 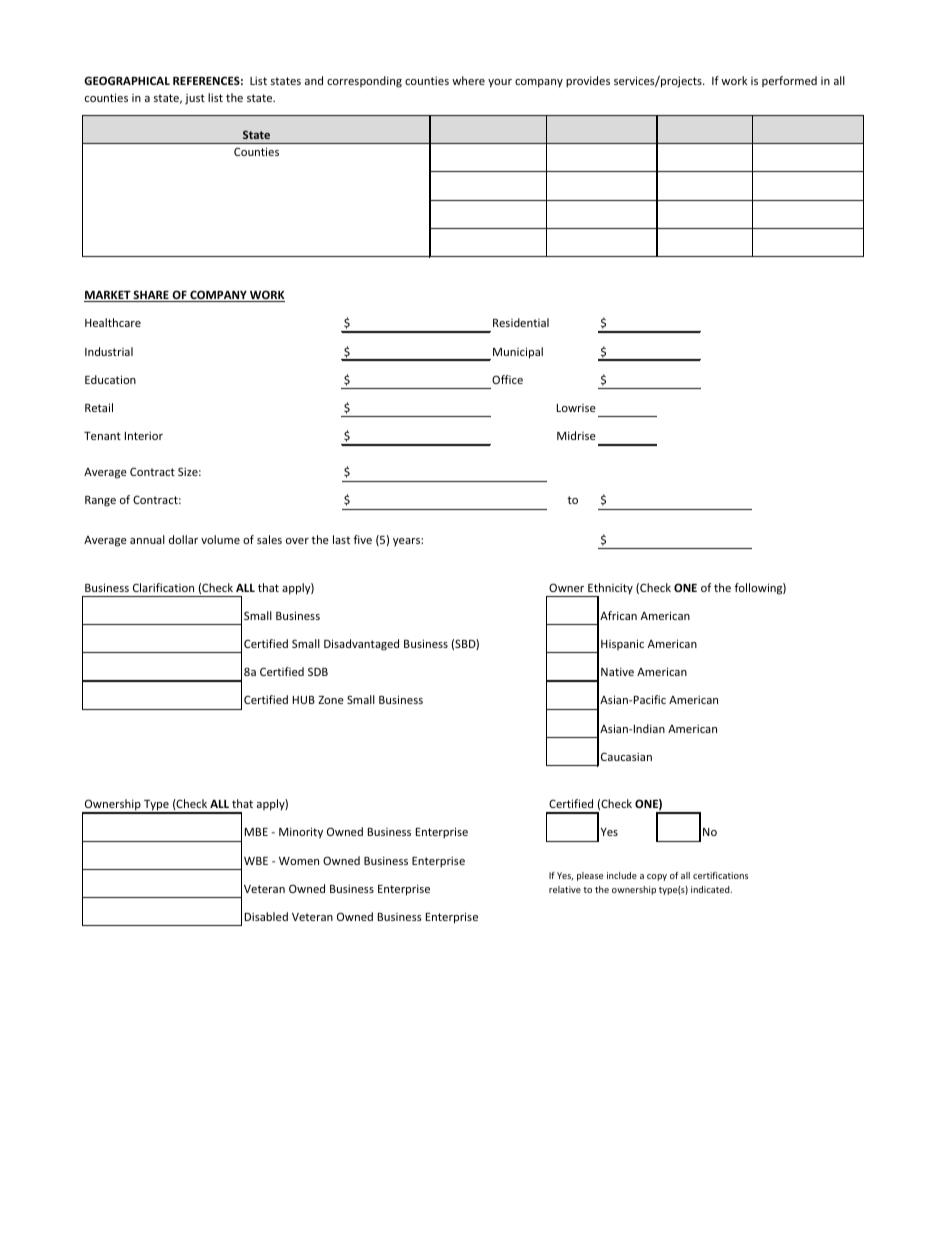 What do you see at coordinates (789, 81) in the page?
I see `performed` at bounding box center [789, 81].
